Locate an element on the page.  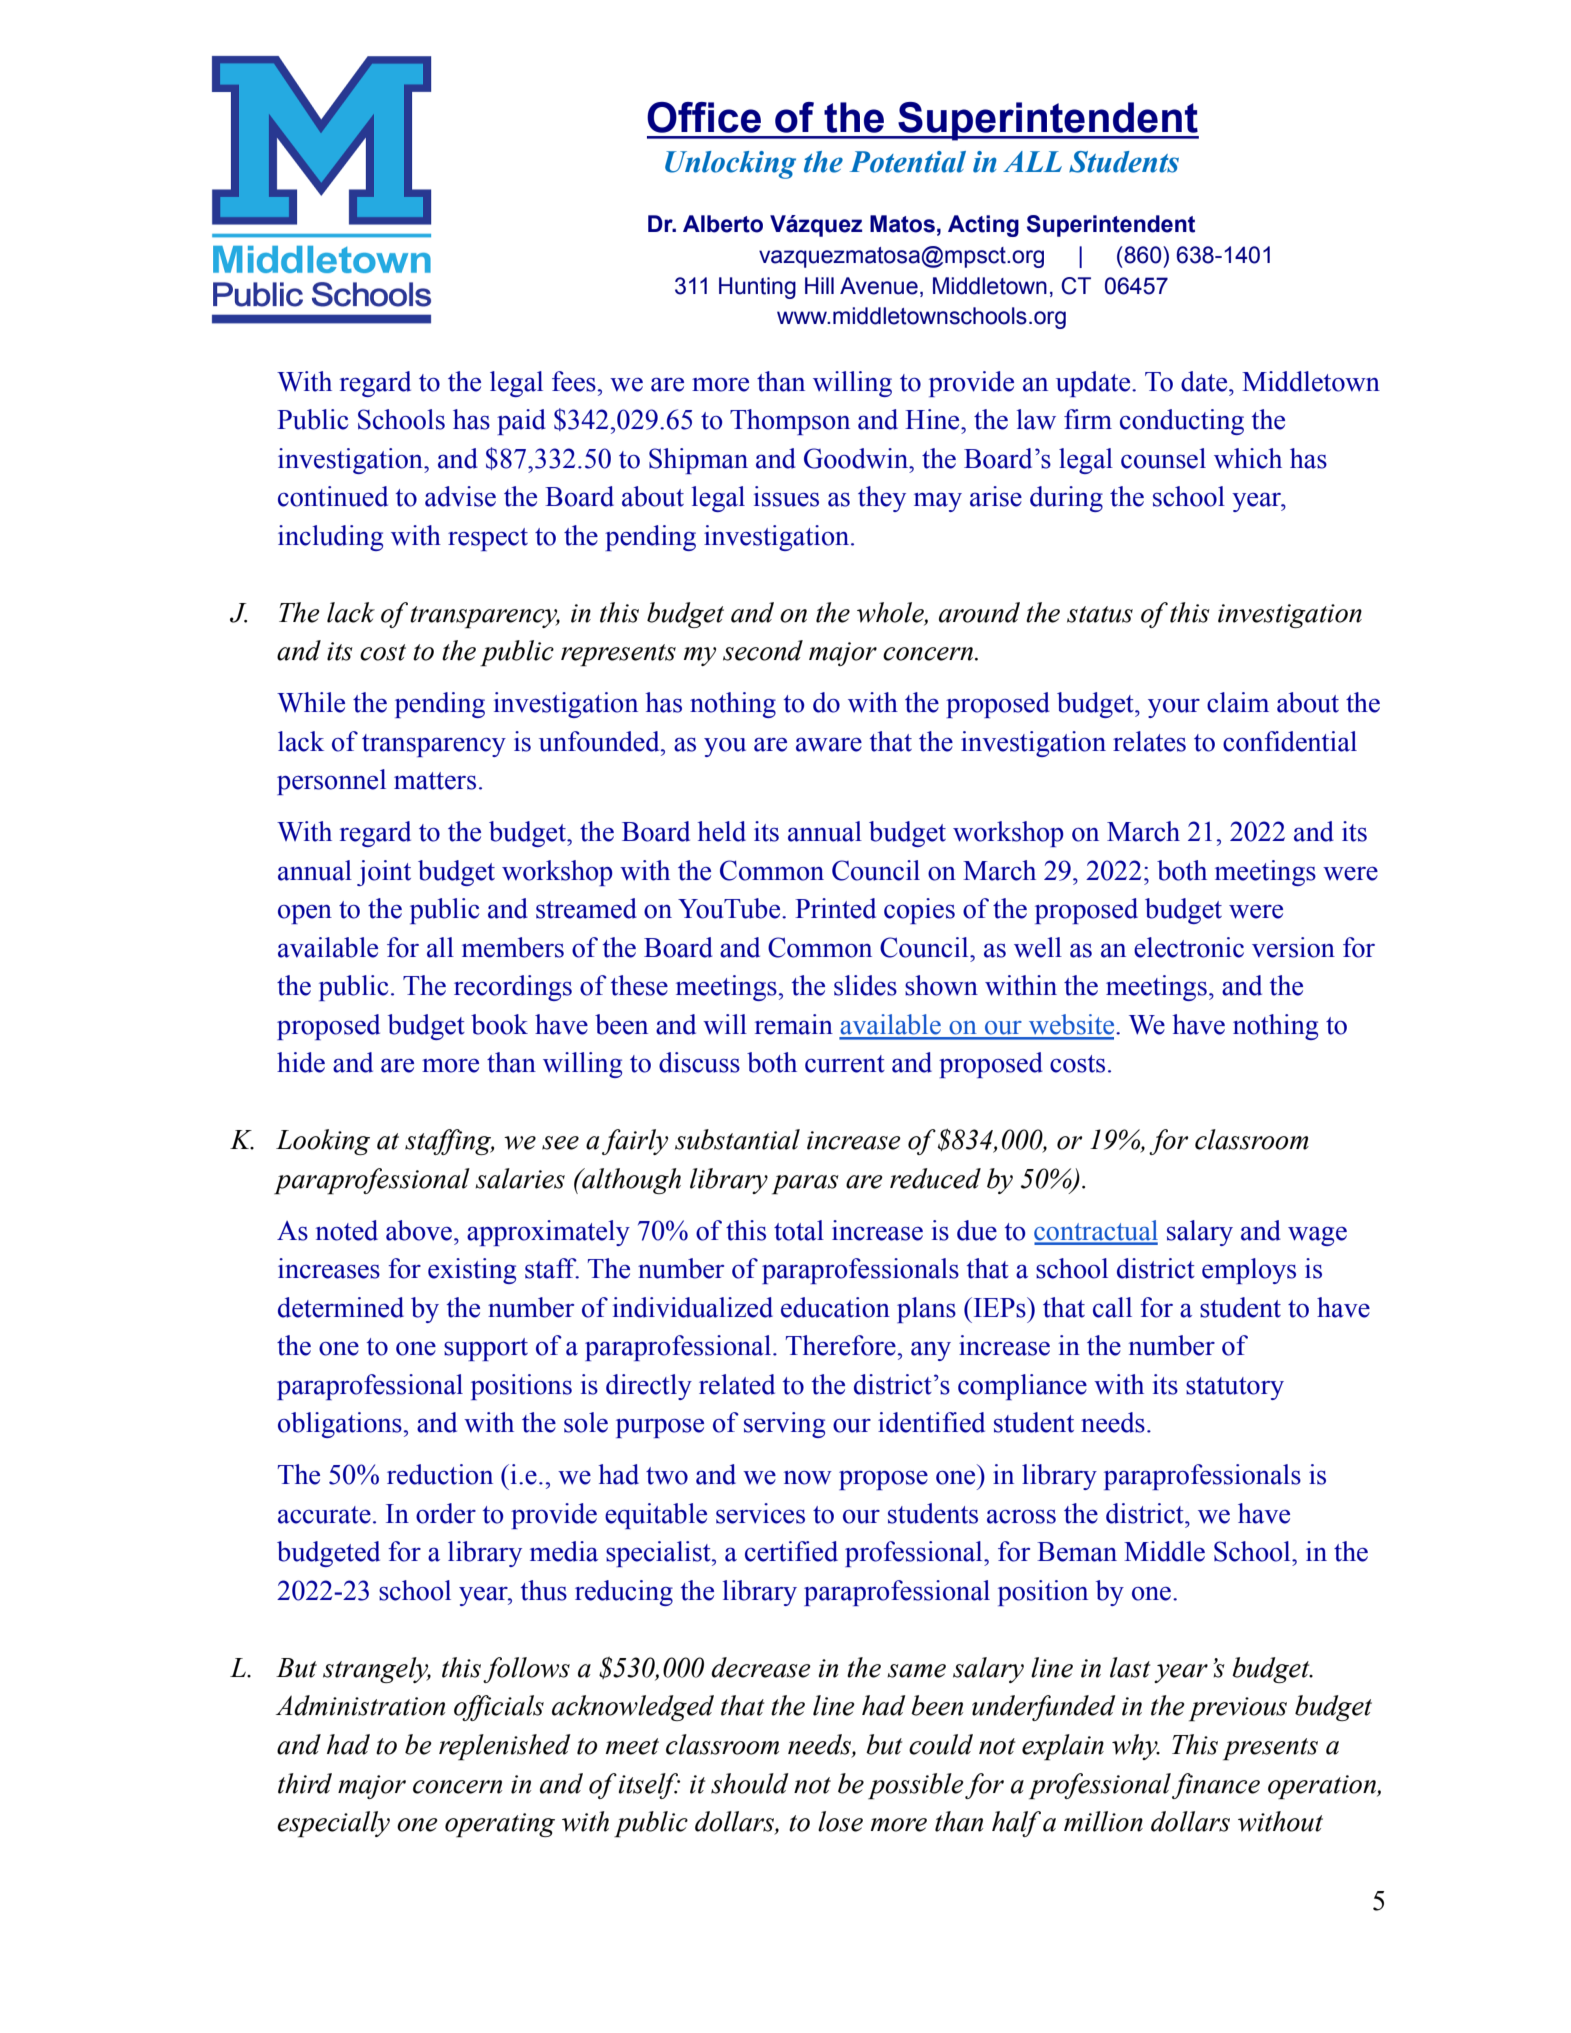
recordings is located at coordinates (513, 988).
